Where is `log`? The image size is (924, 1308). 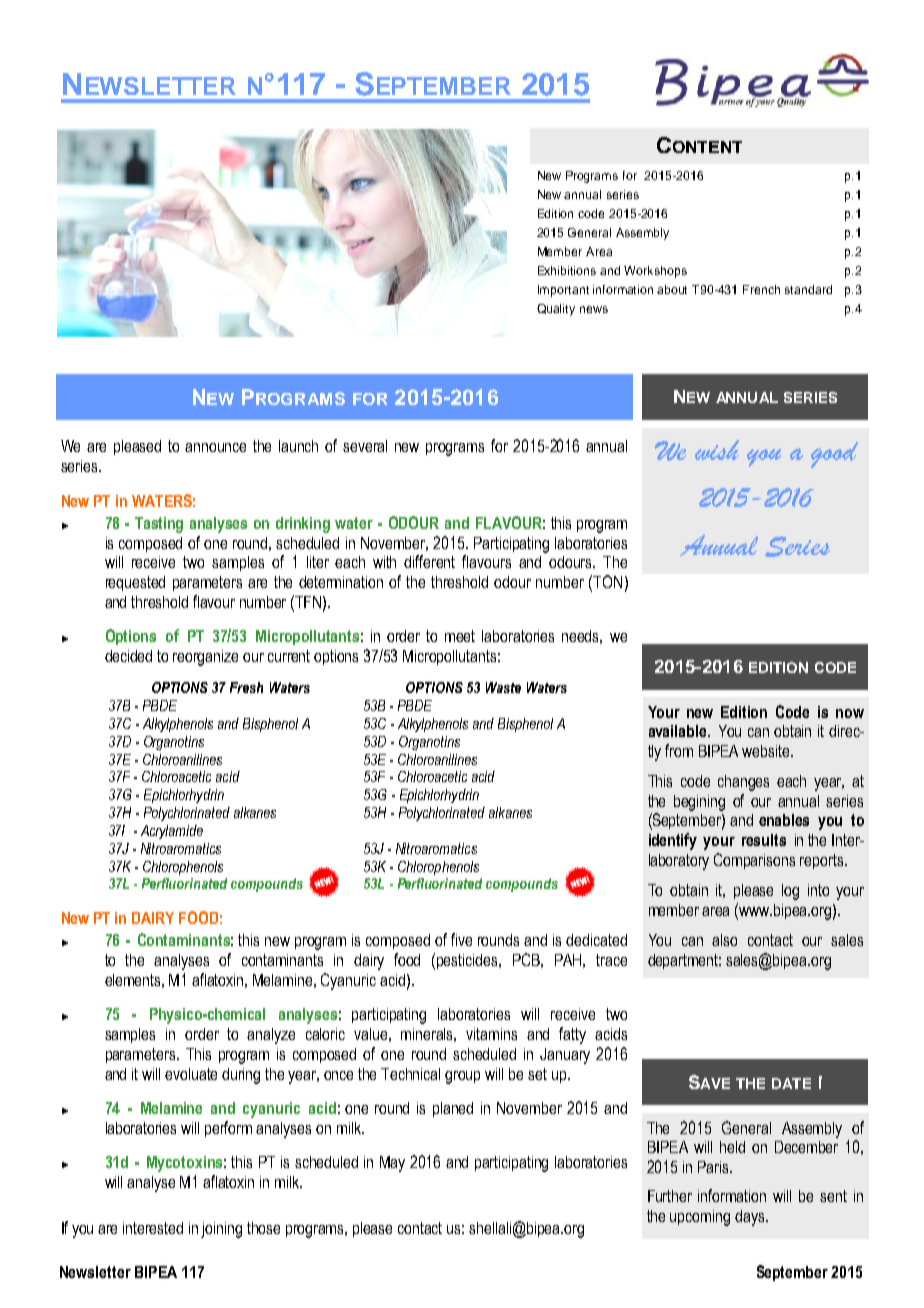 log is located at coordinates (790, 892).
